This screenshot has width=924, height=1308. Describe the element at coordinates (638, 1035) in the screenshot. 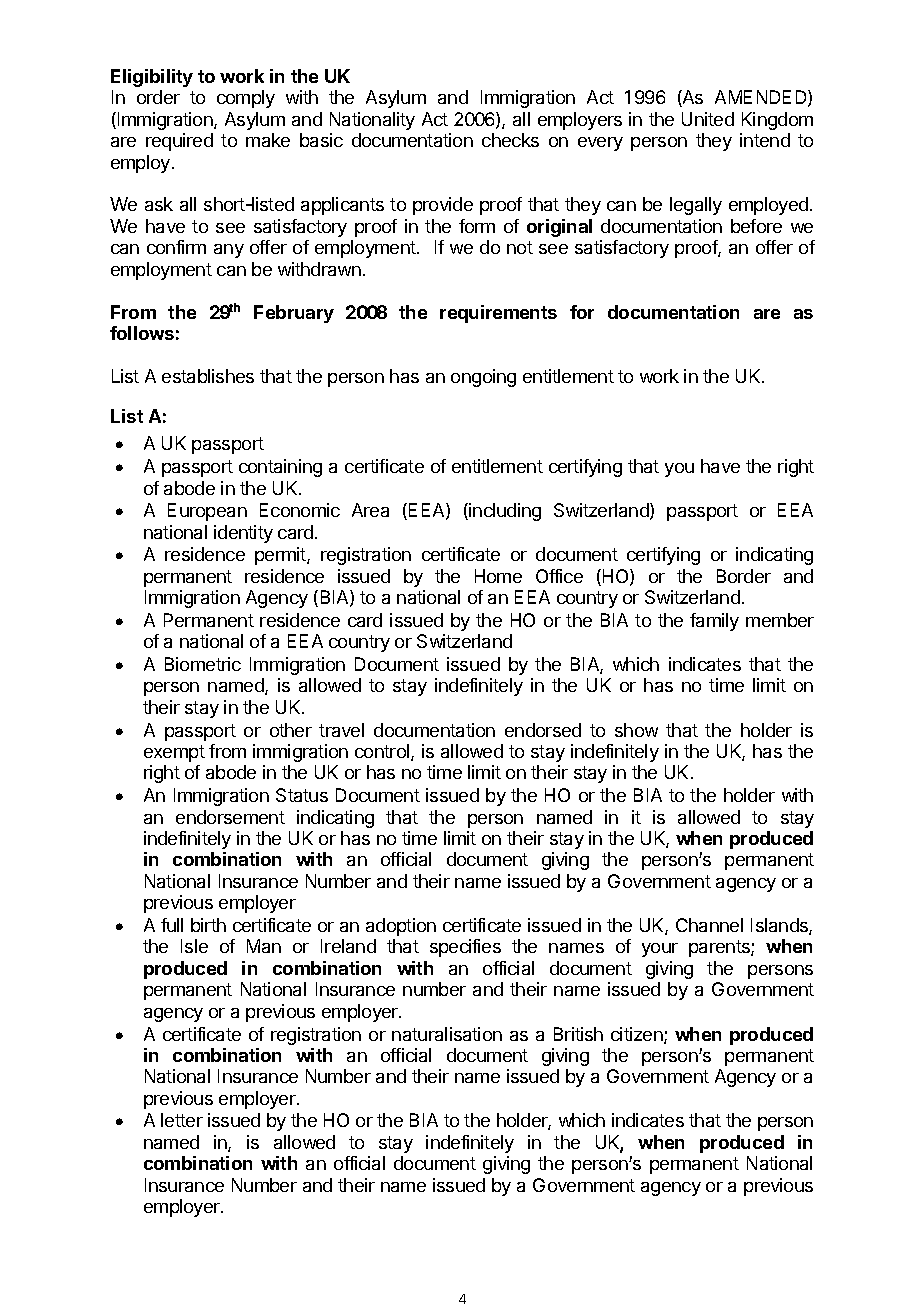

I see `citizen` at that location.
